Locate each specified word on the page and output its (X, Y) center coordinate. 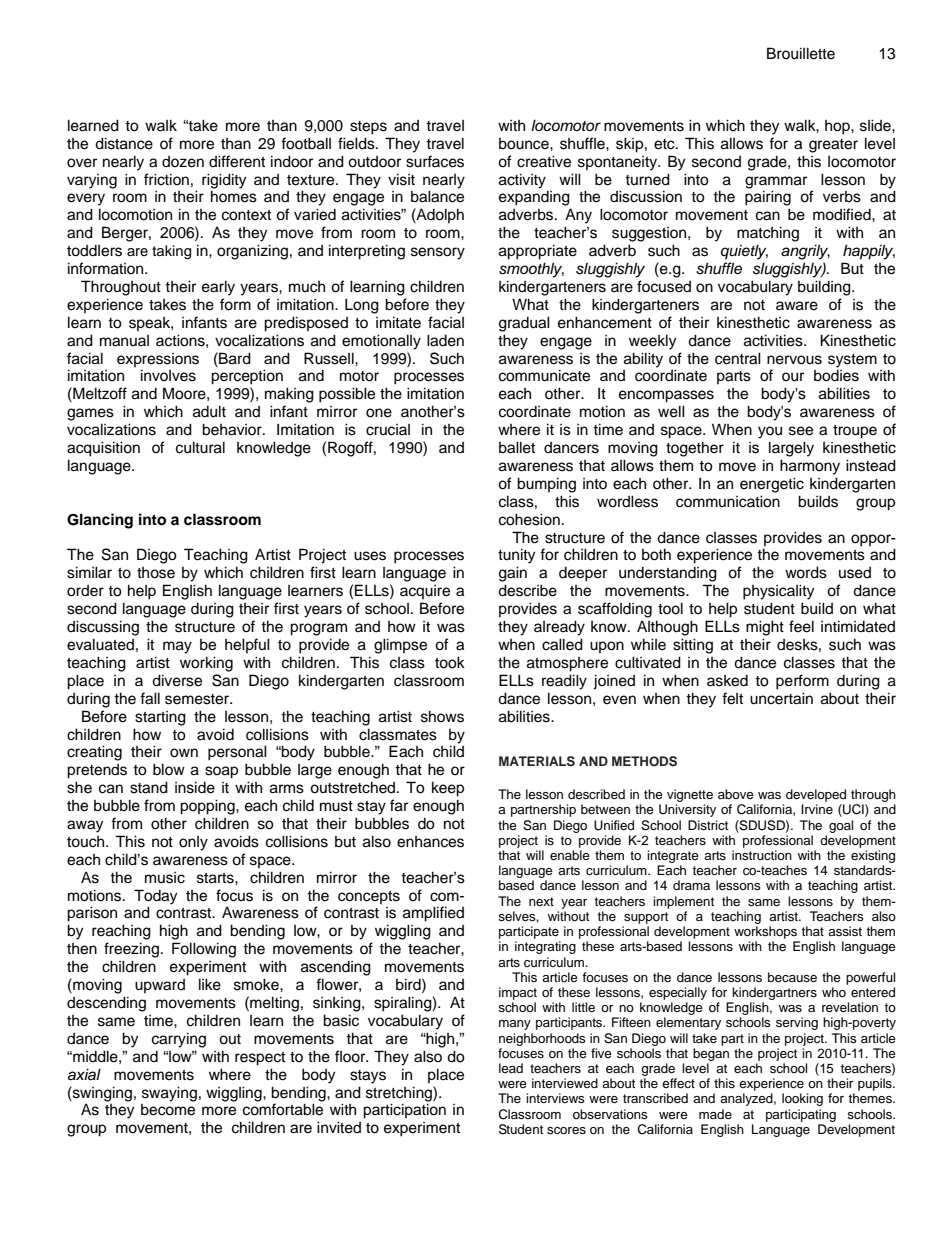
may (177, 647)
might (765, 628)
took (450, 662)
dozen (183, 162)
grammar (776, 182)
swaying (169, 1094)
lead (511, 1068)
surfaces (435, 161)
